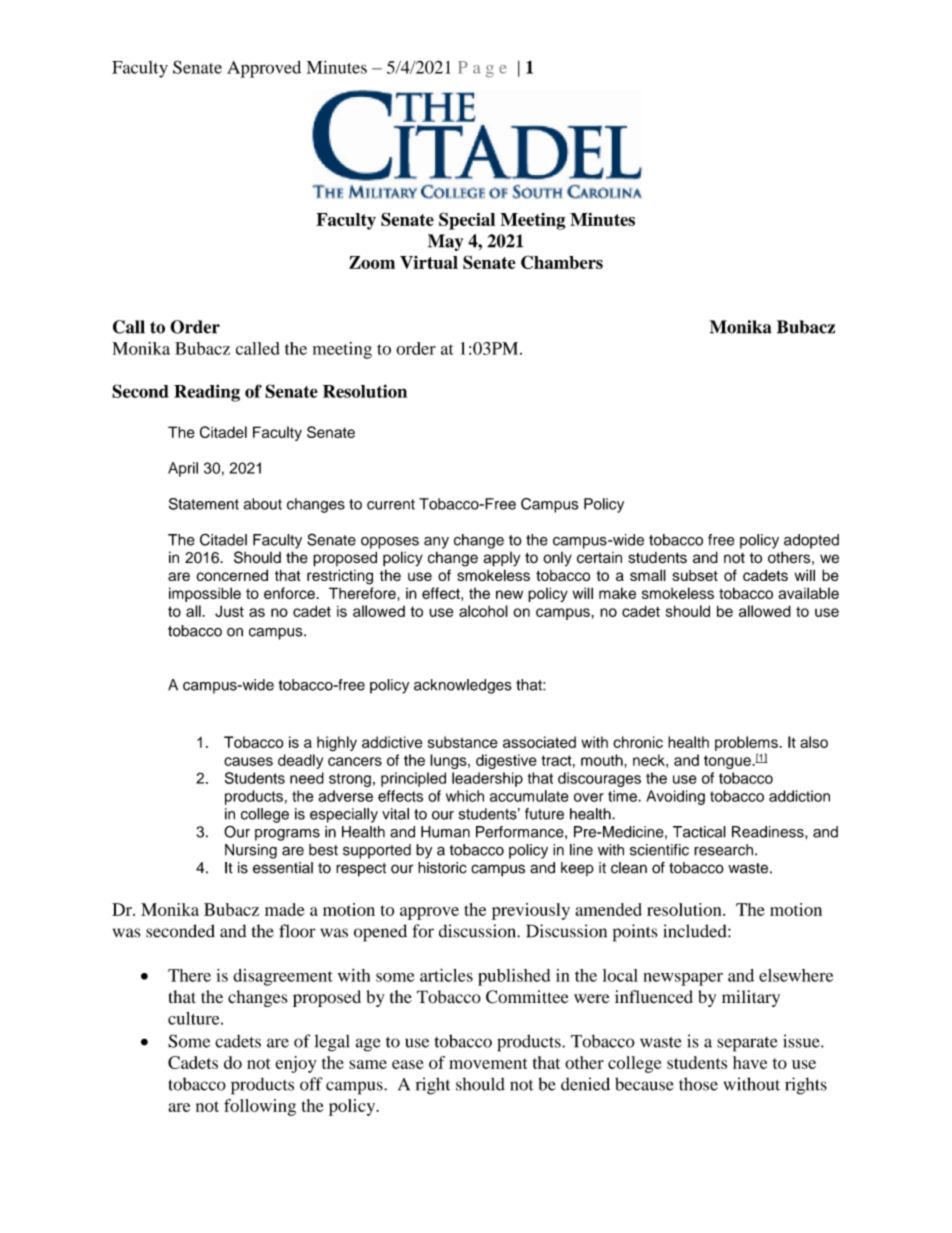  What do you see at coordinates (562, 262) in the page?
I see `Chambers` at bounding box center [562, 262].
